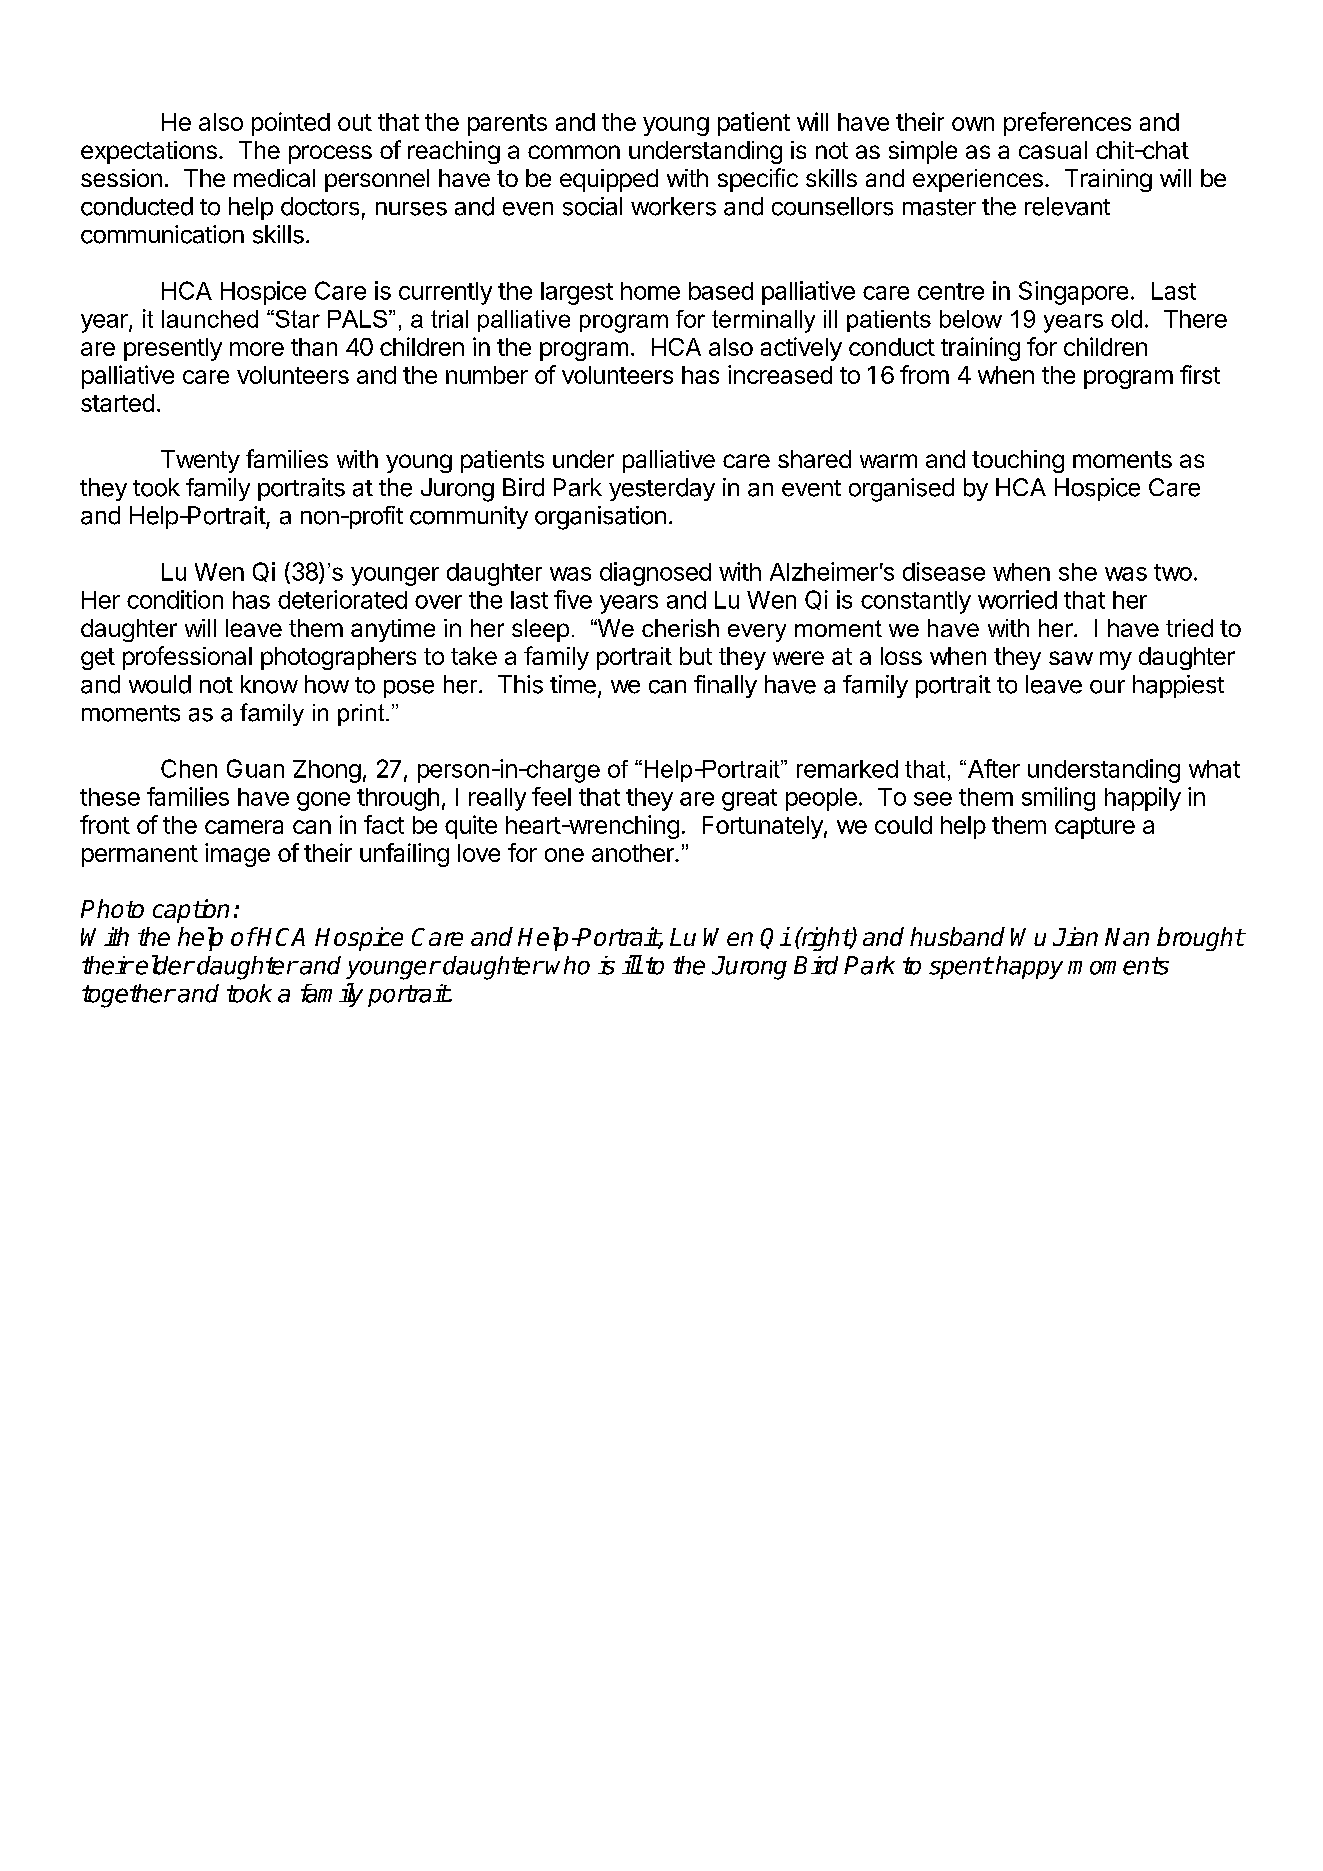 This screenshot has height=1871, width=1323. What do you see at coordinates (1053, 150) in the screenshot?
I see `casual` at bounding box center [1053, 150].
